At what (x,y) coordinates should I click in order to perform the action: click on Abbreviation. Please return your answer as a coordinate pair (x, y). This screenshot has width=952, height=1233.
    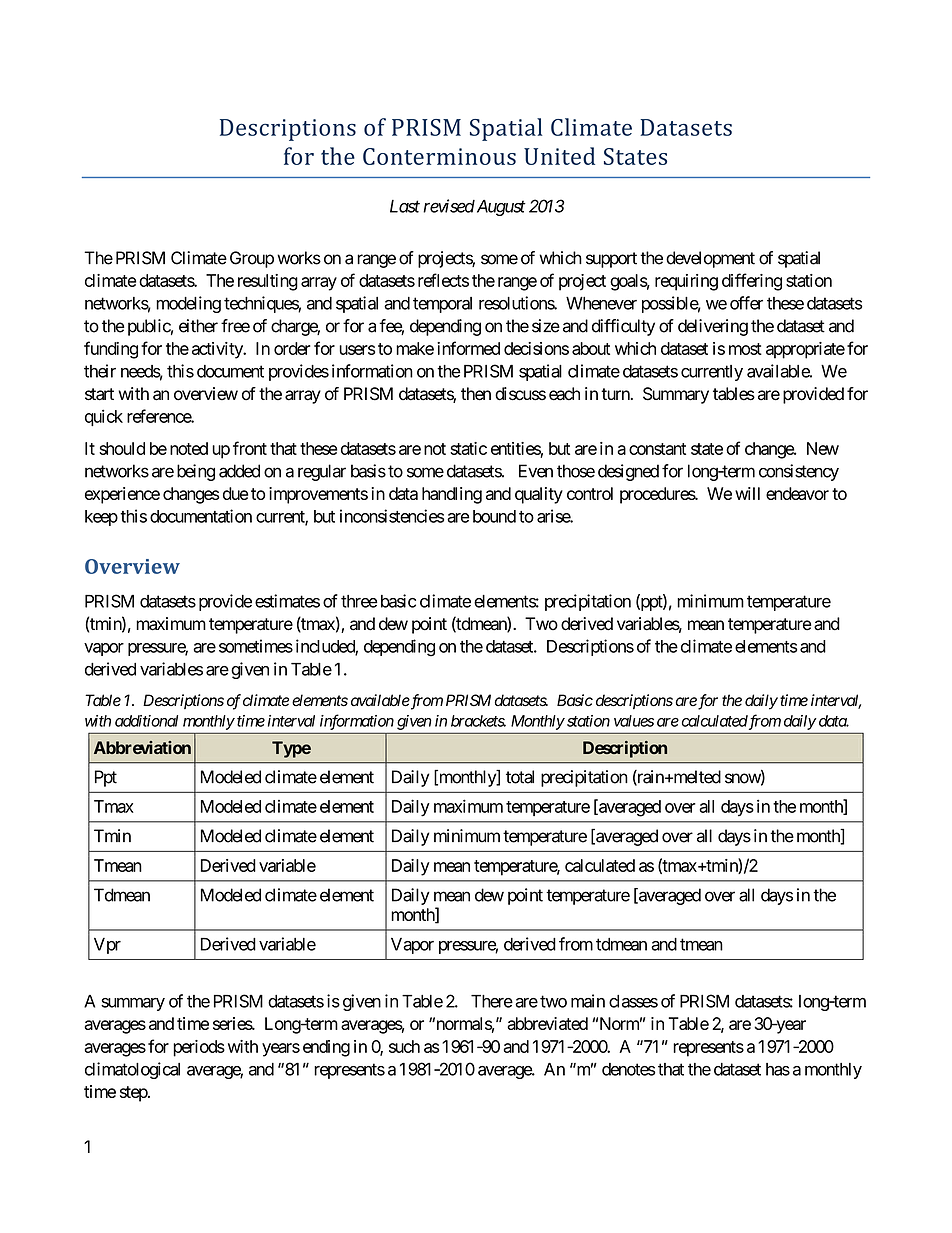
    Looking at the image, I should click on (142, 747).
